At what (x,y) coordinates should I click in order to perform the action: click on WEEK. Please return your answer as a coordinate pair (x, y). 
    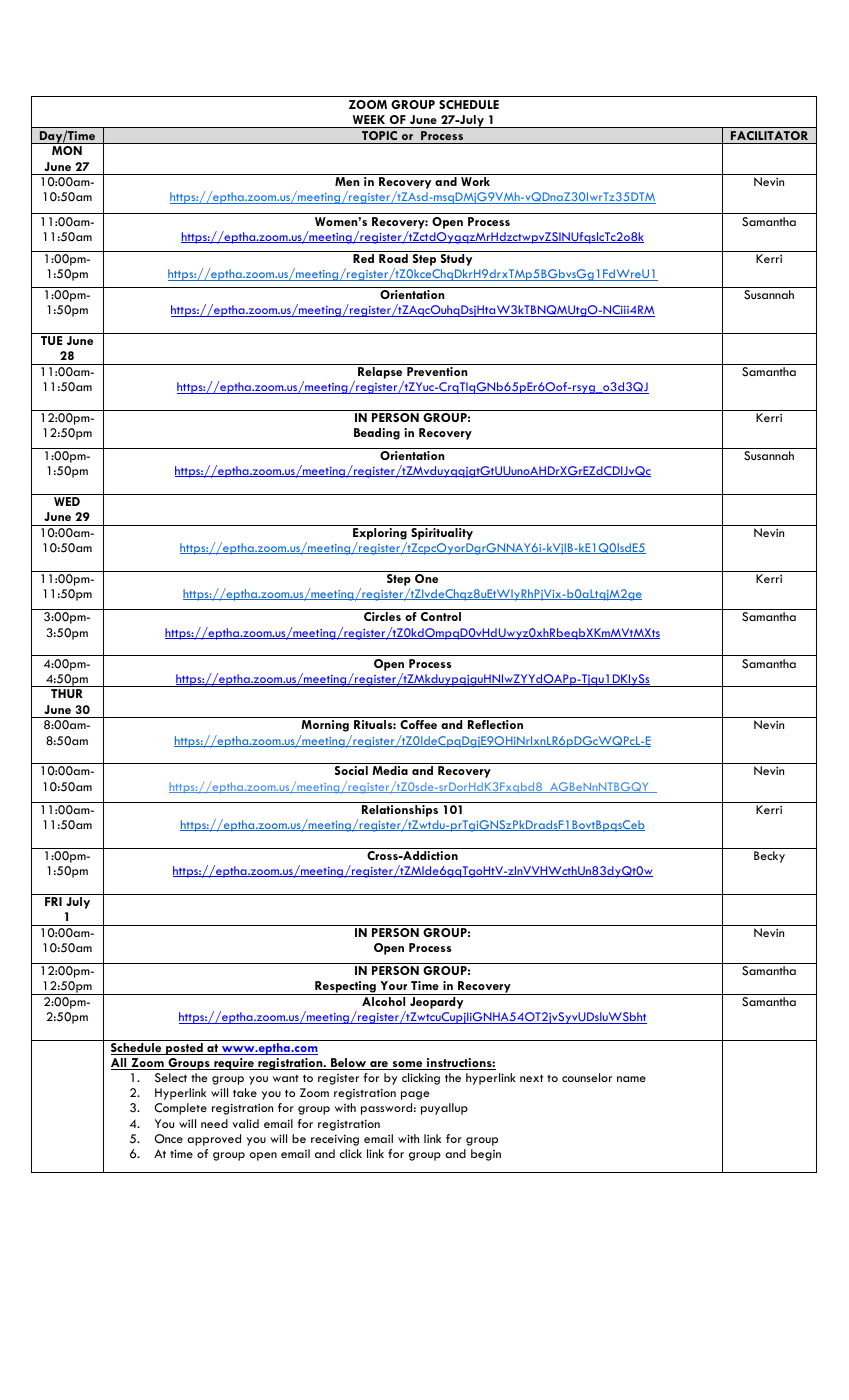
    Looking at the image, I should click on (369, 119).
